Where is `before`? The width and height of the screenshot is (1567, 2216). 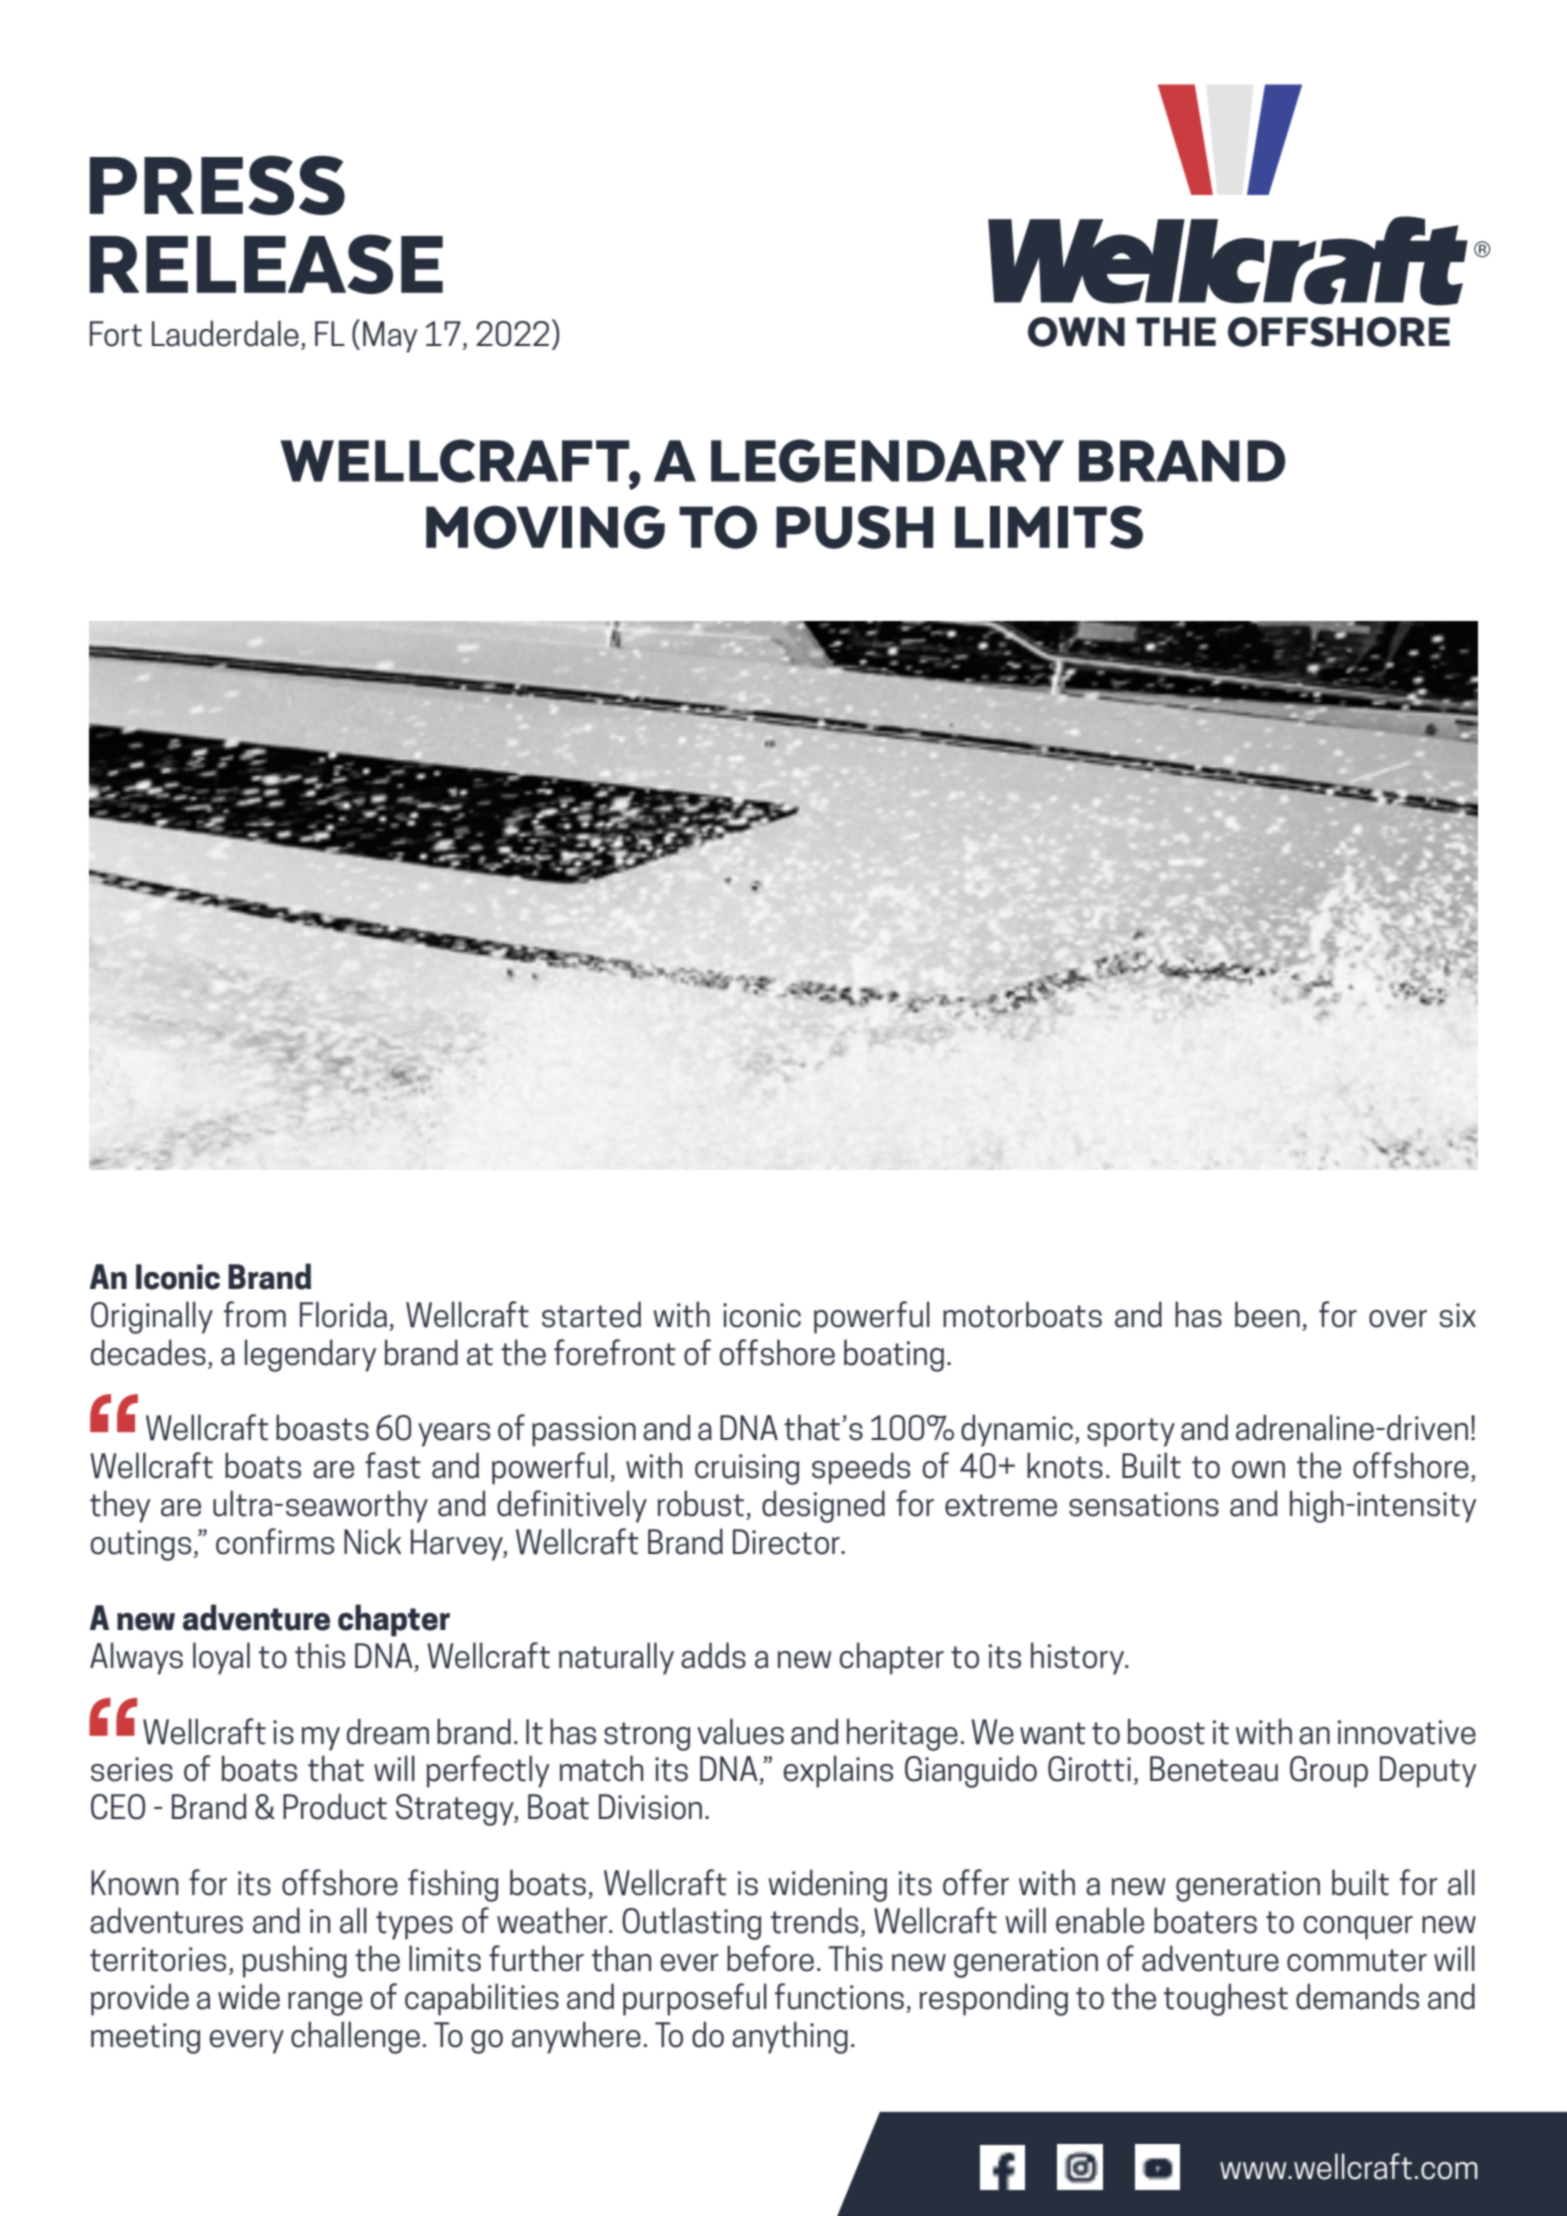 before is located at coordinates (770, 1958).
